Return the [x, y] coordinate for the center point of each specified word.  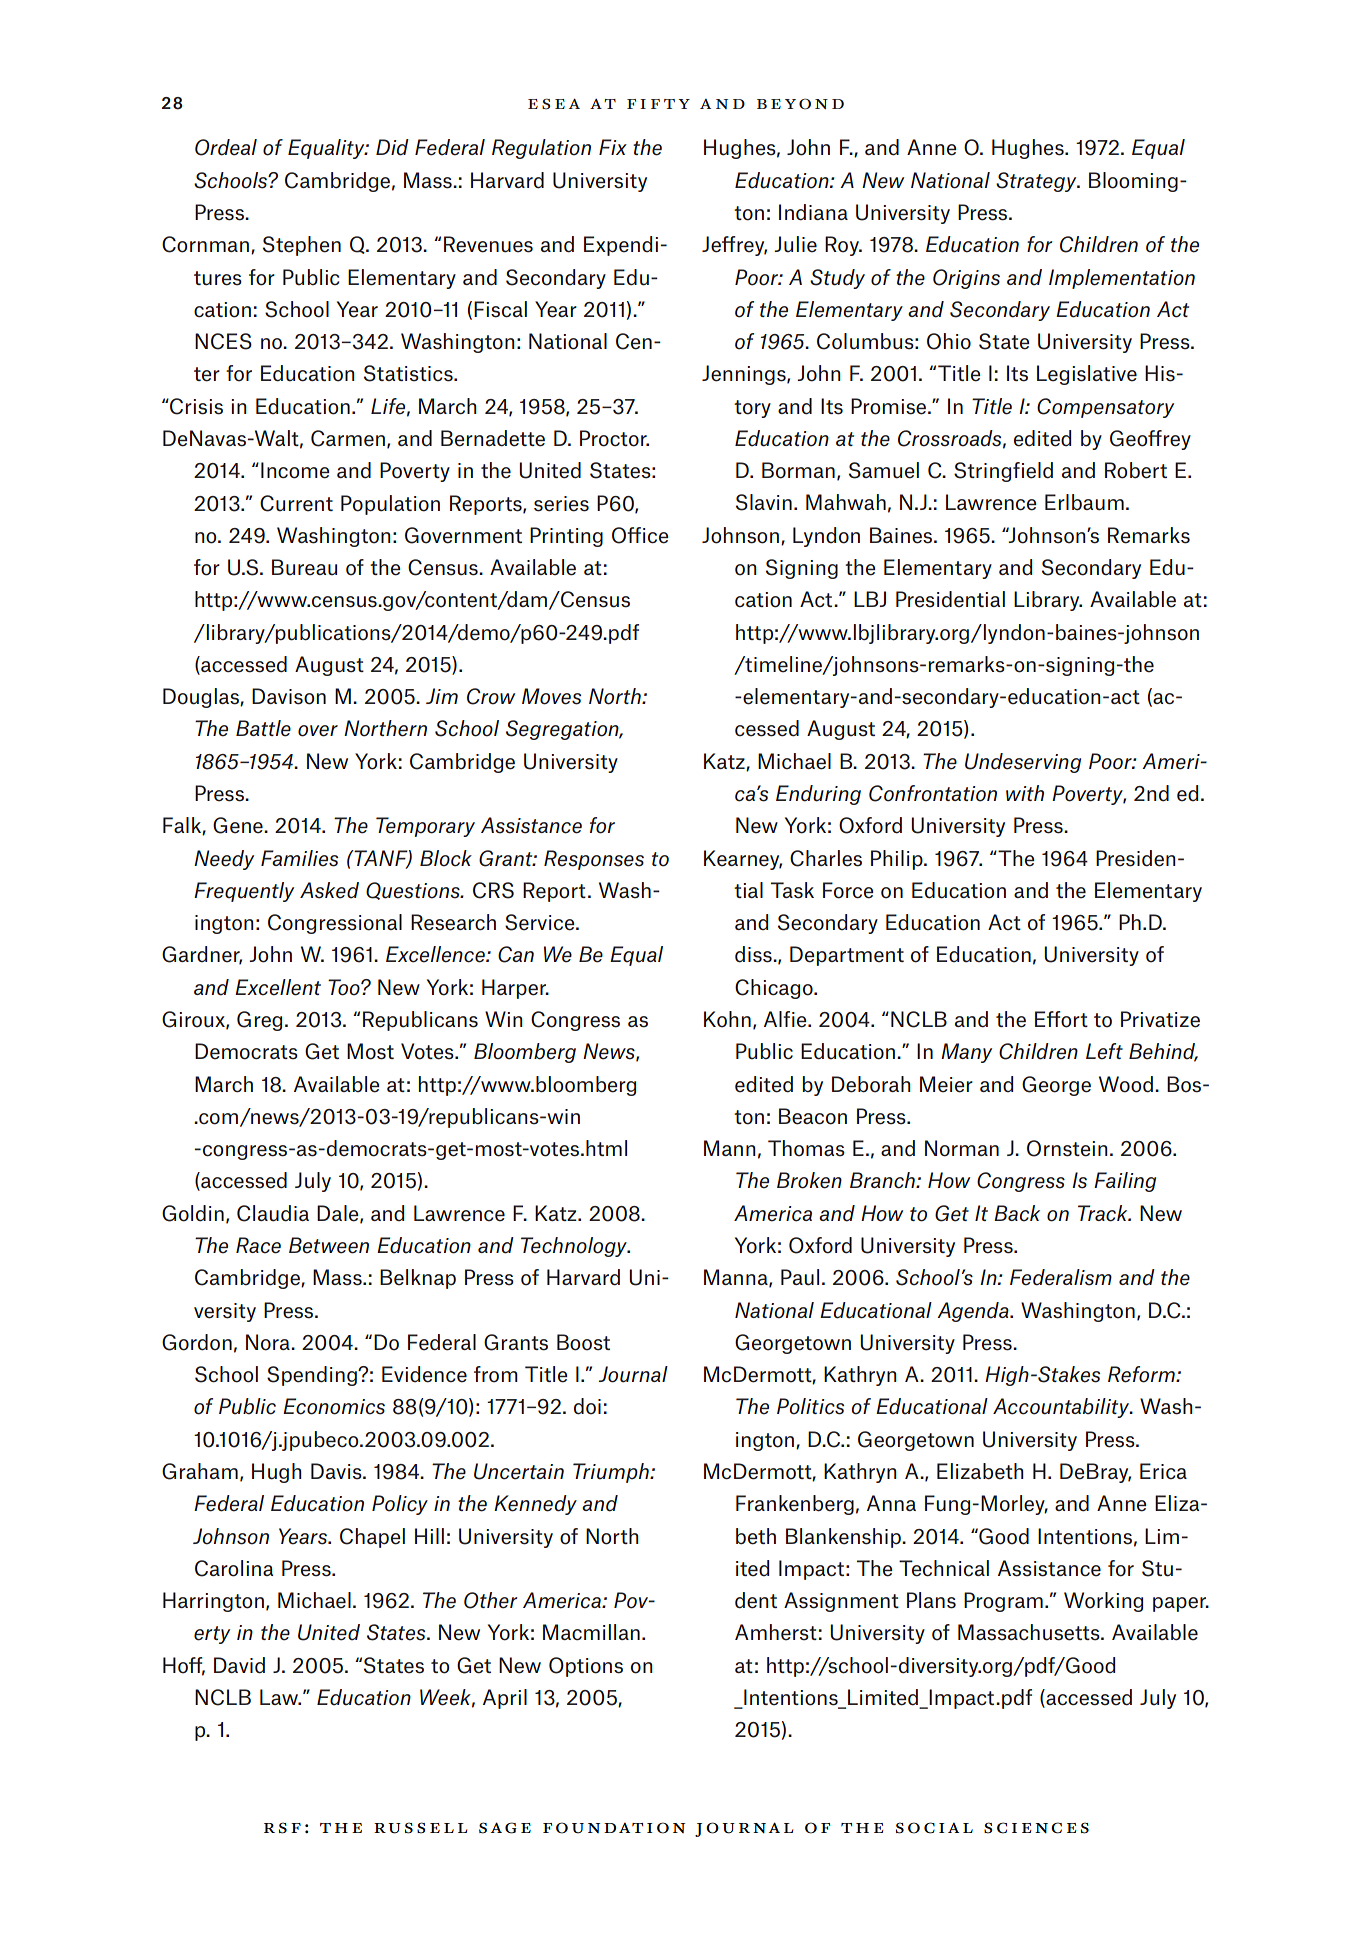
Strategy [1037, 182]
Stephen [302, 246]
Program [1003, 1602]
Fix [613, 147]
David [239, 1665]
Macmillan [591, 1632]
